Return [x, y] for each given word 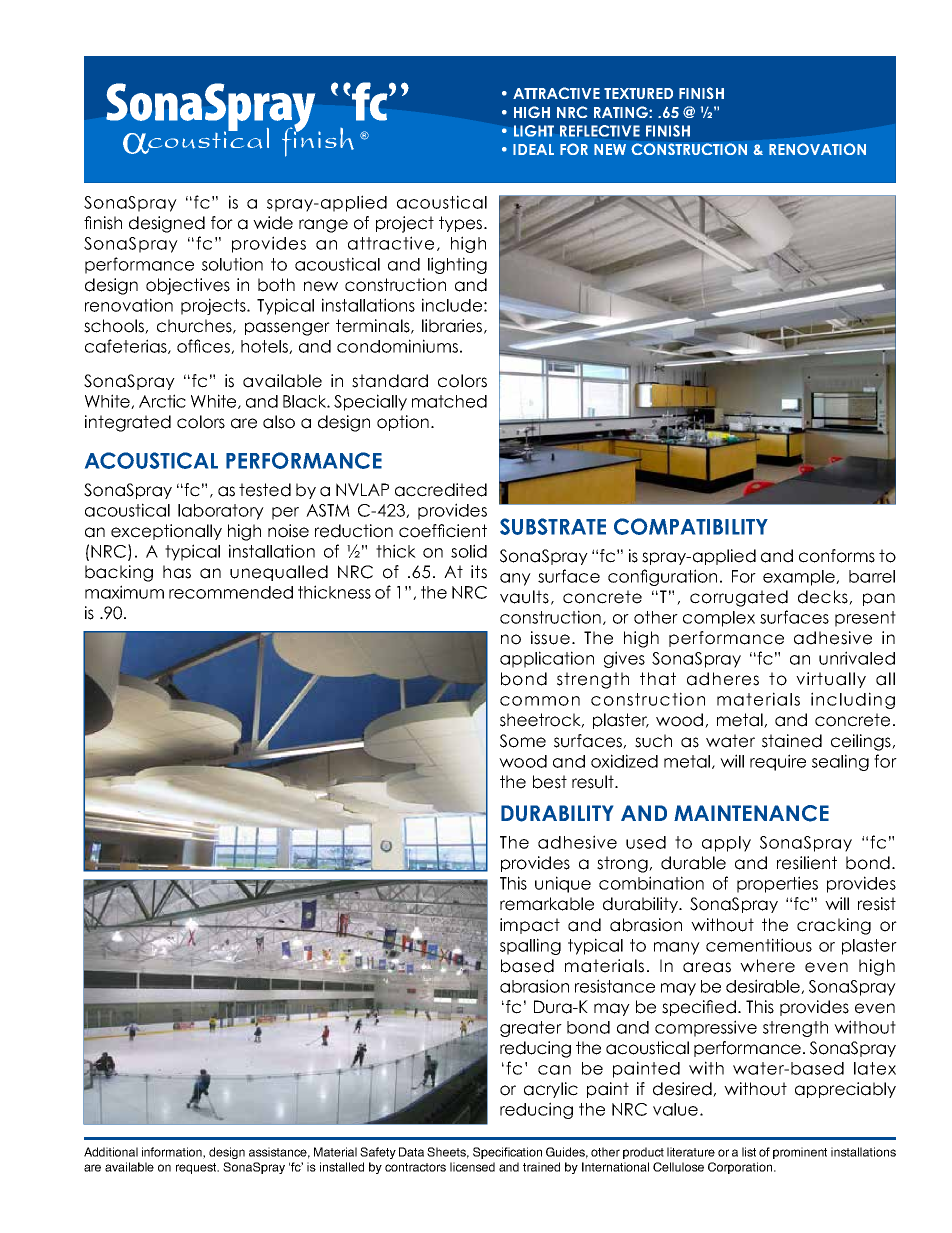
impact [530, 926]
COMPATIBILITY [691, 526]
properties [777, 884]
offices [204, 346]
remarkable [547, 904]
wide [273, 223]
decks [824, 597]
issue [550, 638]
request [197, 1168]
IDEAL [533, 149]
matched [449, 401]
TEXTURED [638, 93]
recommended [231, 592]
